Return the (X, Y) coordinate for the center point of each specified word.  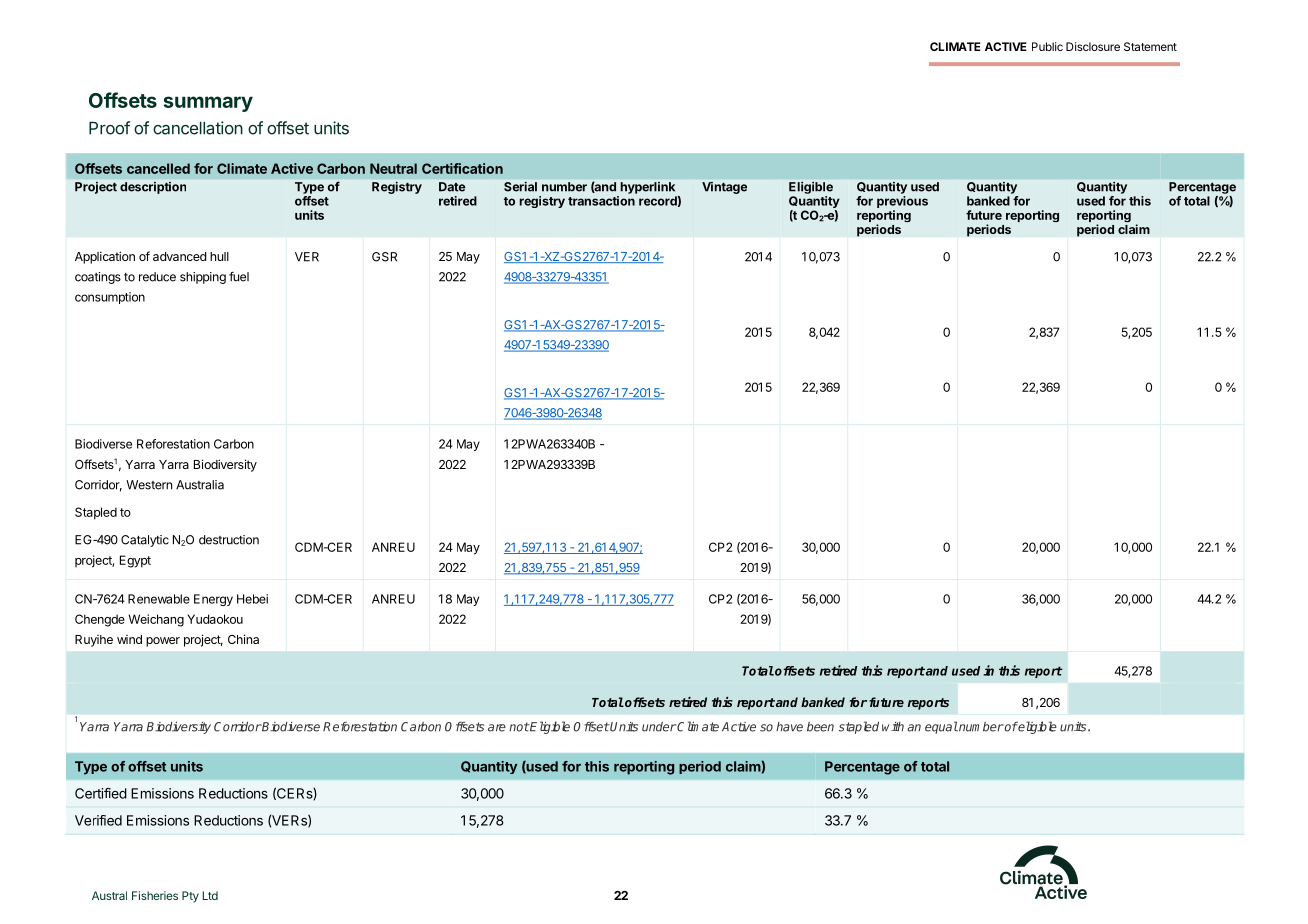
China (243, 639)
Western (149, 485)
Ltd (210, 895)
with (893, 726)
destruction (229, 540)
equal (941, 727)
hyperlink (648, 188)
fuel (239, 277)
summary (208, 104)
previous (902, 203)
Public (1047, 46)
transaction (601, 201)
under (659, 727)
